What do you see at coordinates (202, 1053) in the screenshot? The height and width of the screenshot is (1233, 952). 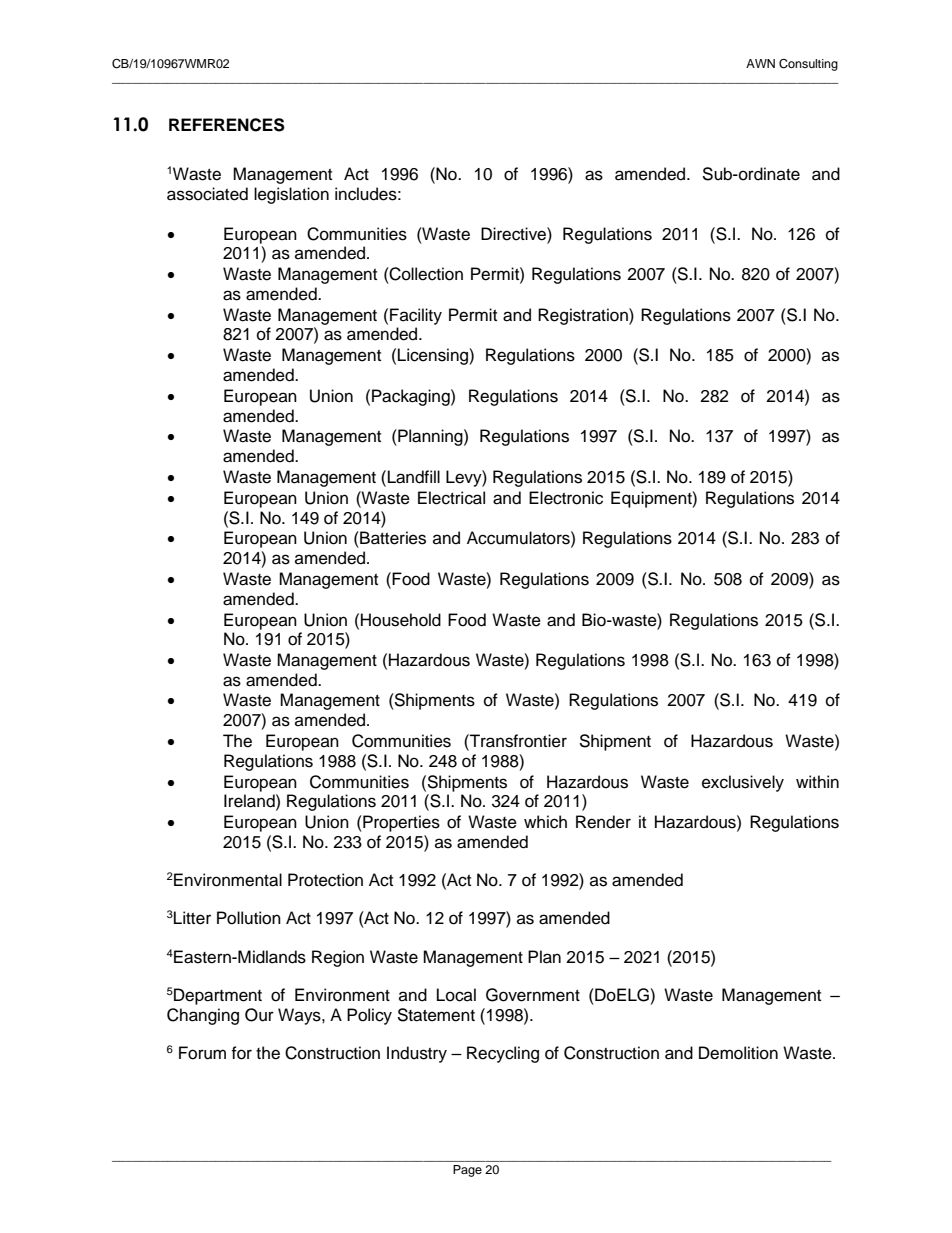 I see `Forum` at bounding box center [202, 1053].
